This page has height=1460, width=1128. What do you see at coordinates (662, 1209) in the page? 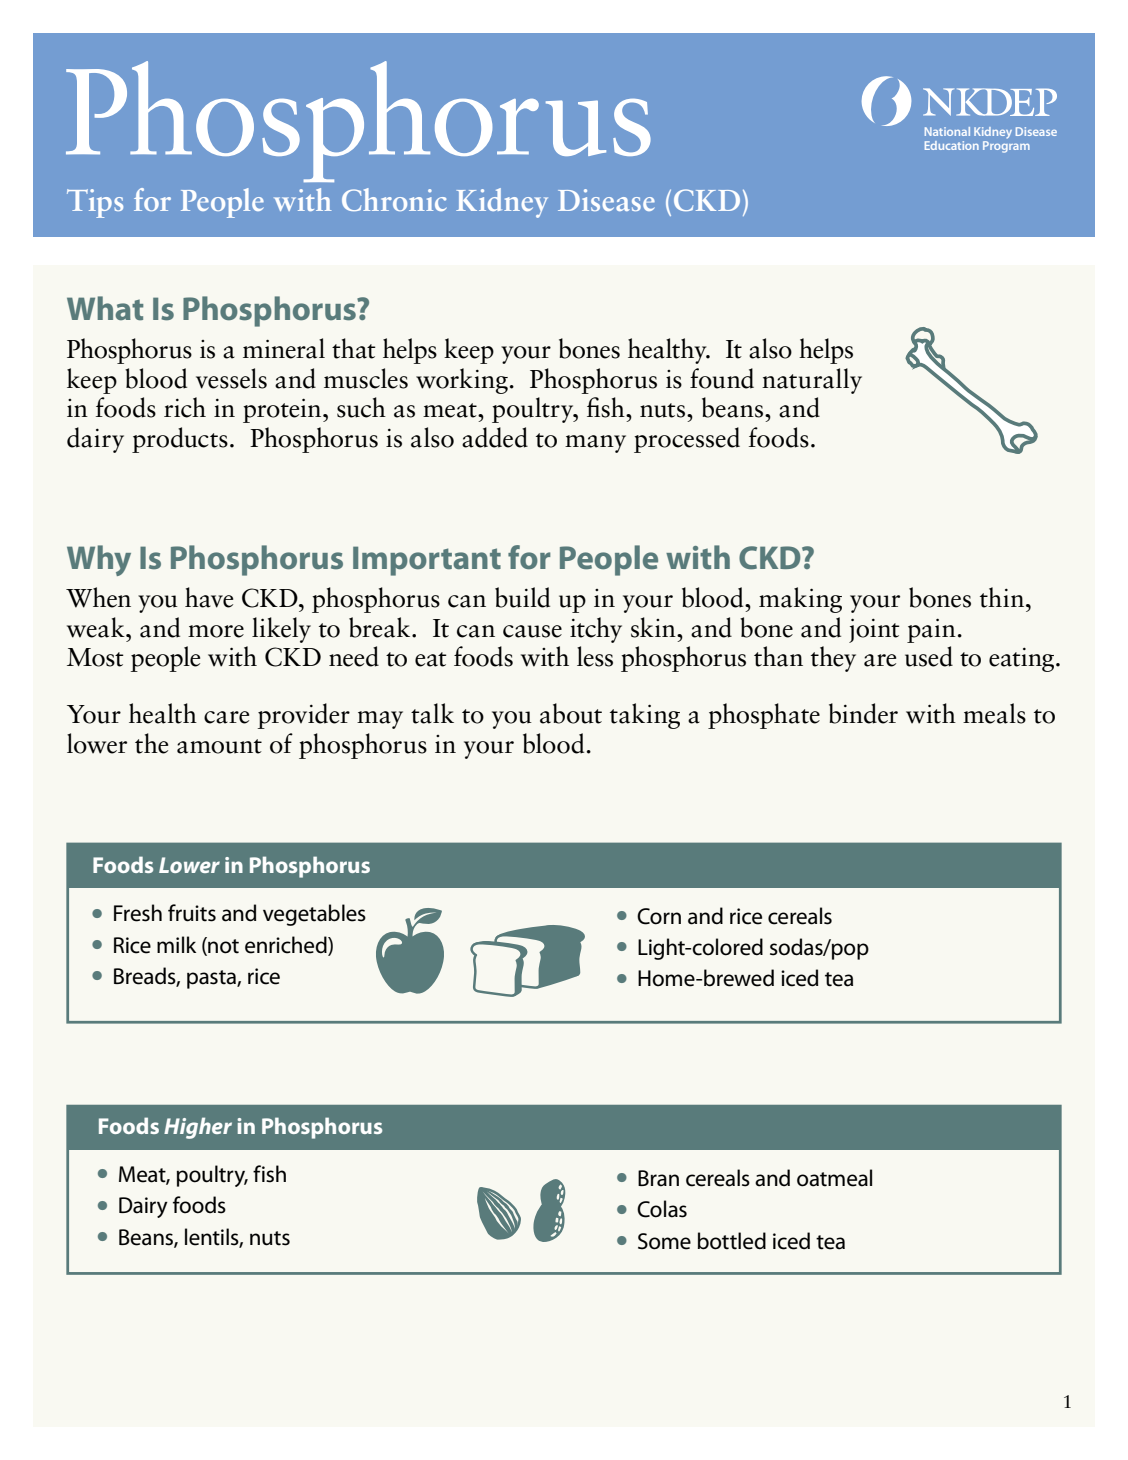
I see `Colas` at bounding box center [662, 1209].
